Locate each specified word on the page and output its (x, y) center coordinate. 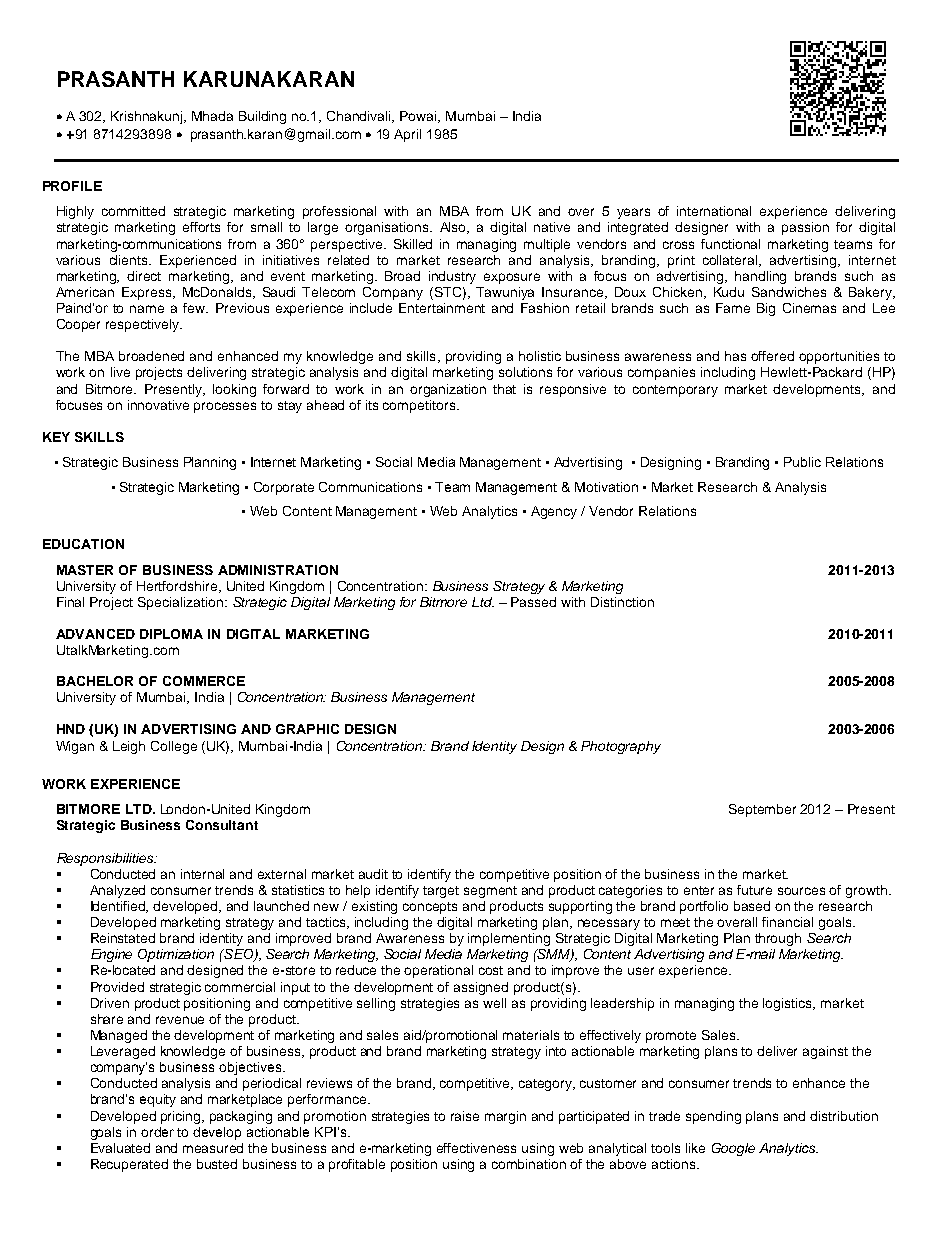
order (157, 1132)
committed (133, 211)
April (407, 135)
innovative (158, 405)
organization (448, 390)
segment (490, 892)
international (714, 211)
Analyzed (117, 891)
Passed (533, 602)
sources (801, 891)
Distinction (622, 602)
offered (772, 356)
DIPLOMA (171, 634)
